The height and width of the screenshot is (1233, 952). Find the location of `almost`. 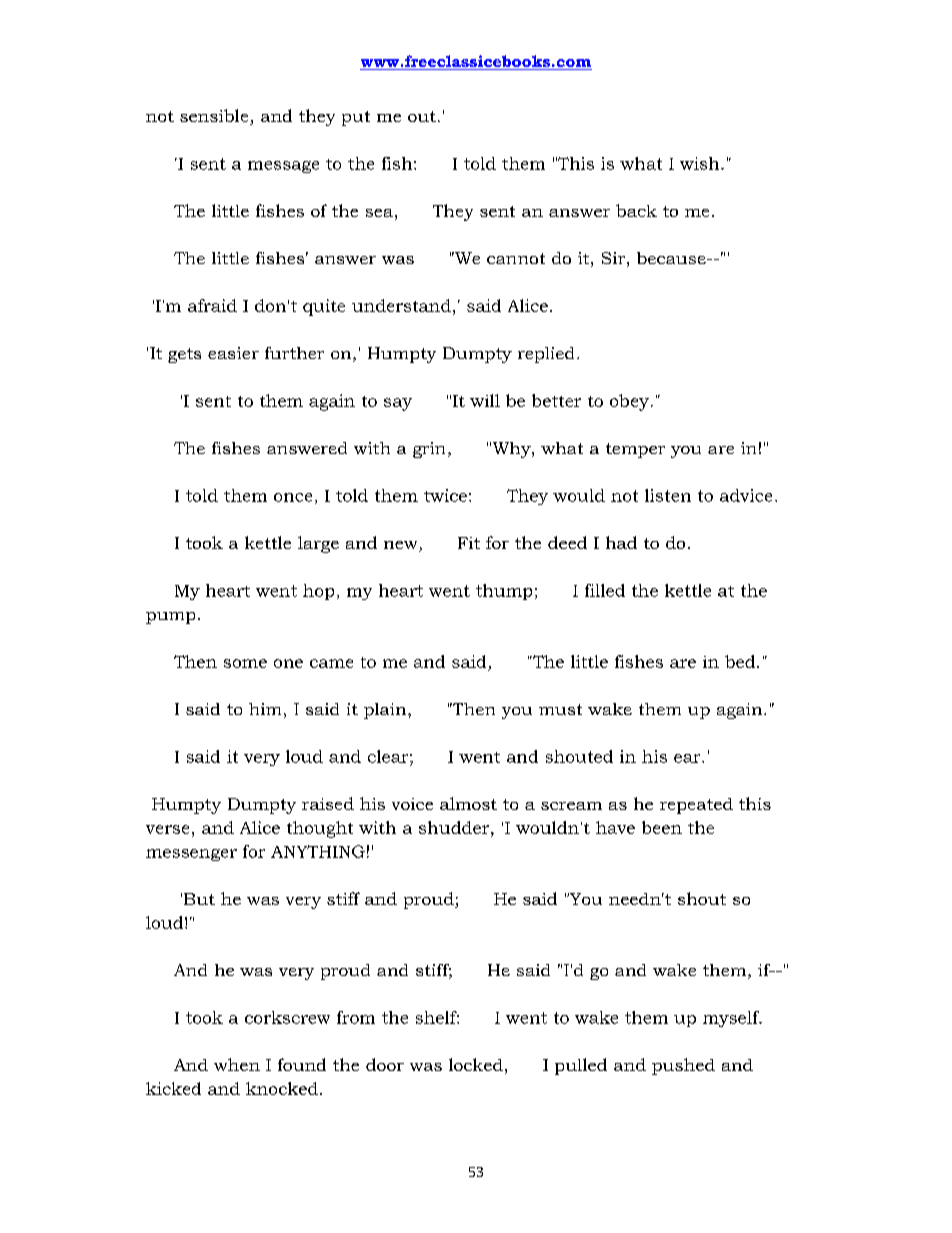

almost is located at coordinates (468, 803).
